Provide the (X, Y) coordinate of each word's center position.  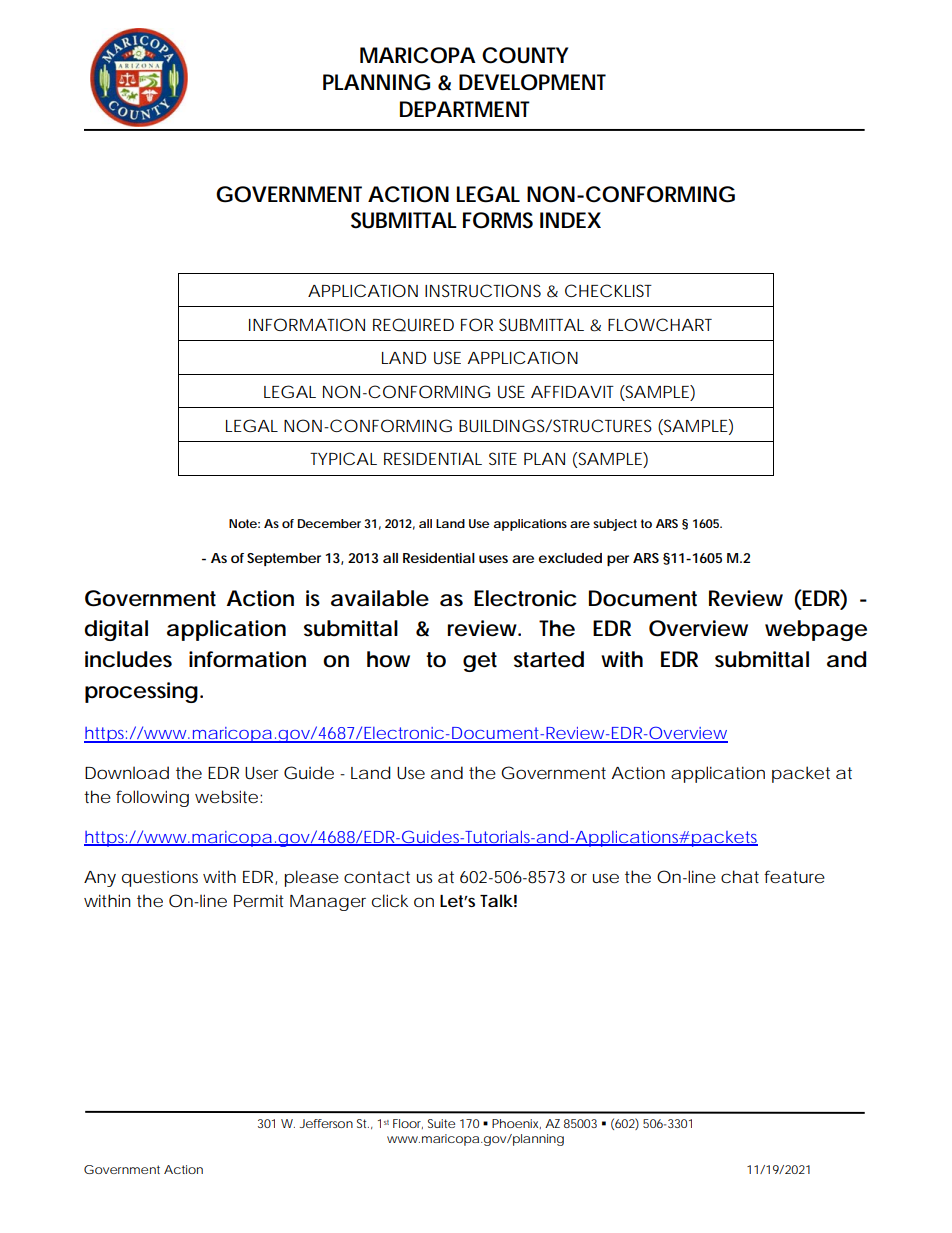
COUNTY (525, 55)
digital (116, 630)
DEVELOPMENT (532, 82)
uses (493, 559)
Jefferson (326, 1123)
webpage (816, 630)
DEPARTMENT (465, 109)
